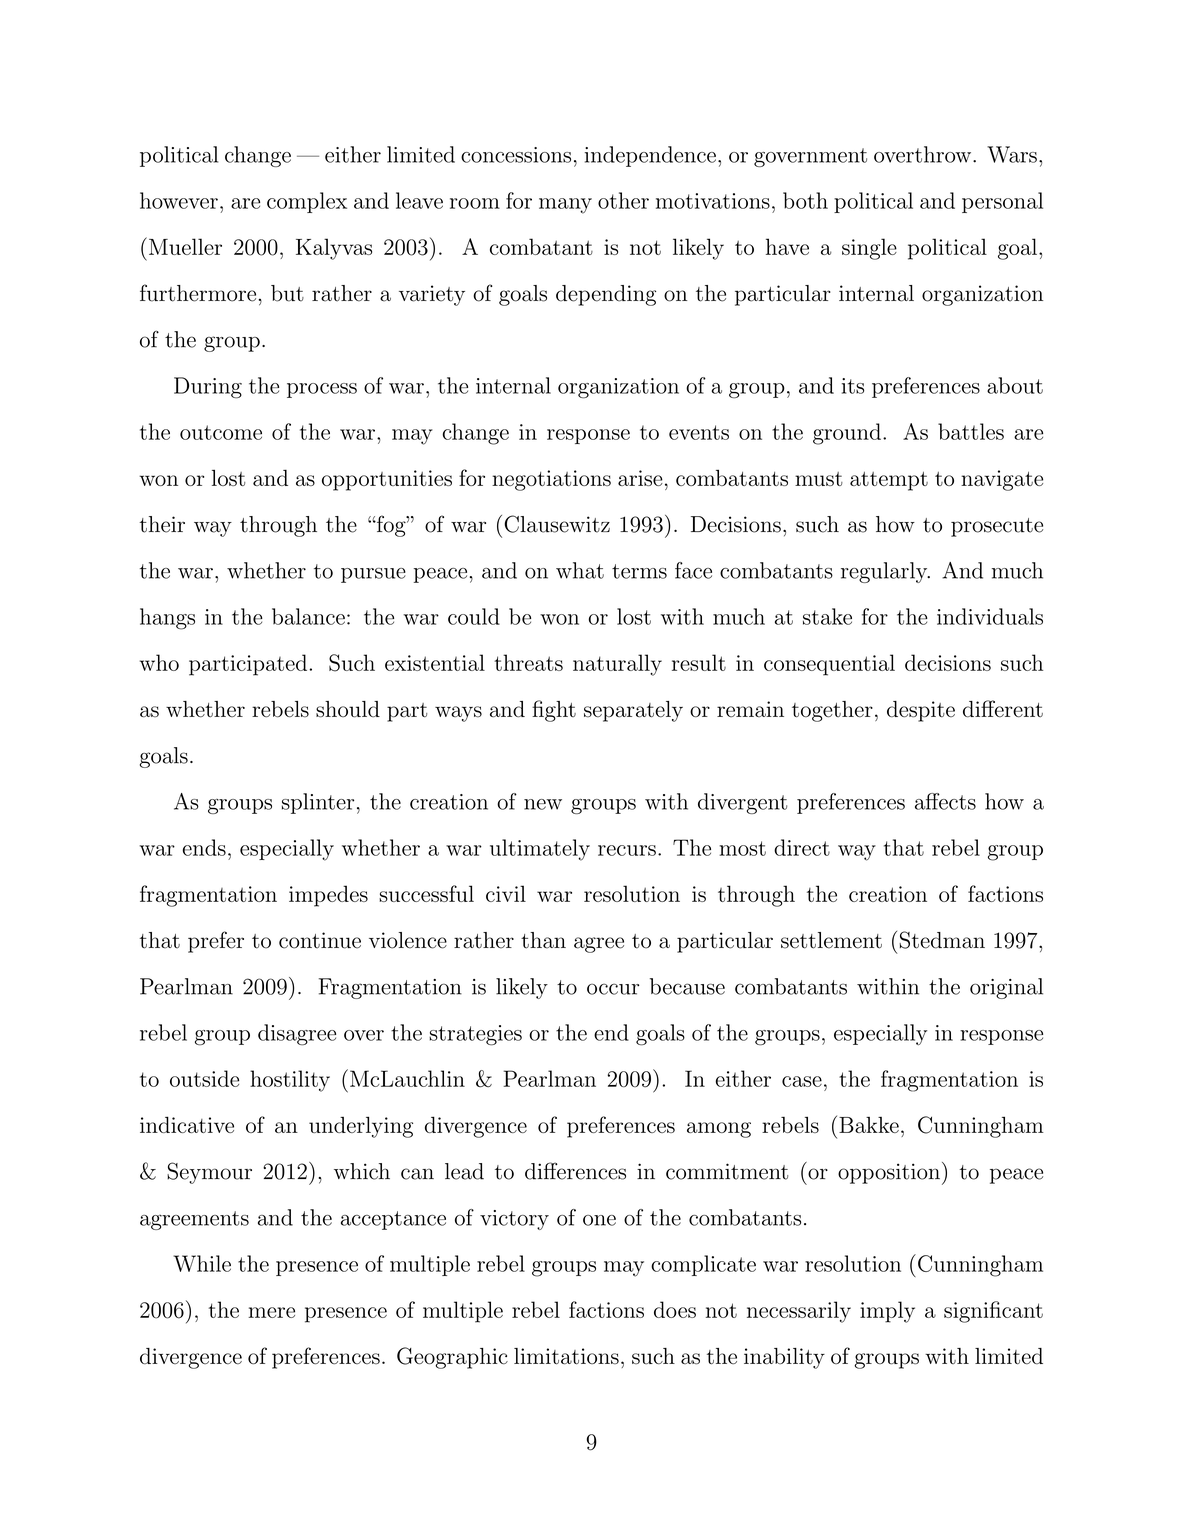  What do you see at coordinates (565, 206) in the screenshot?
I see `many` at bounding box center [565, 206].
